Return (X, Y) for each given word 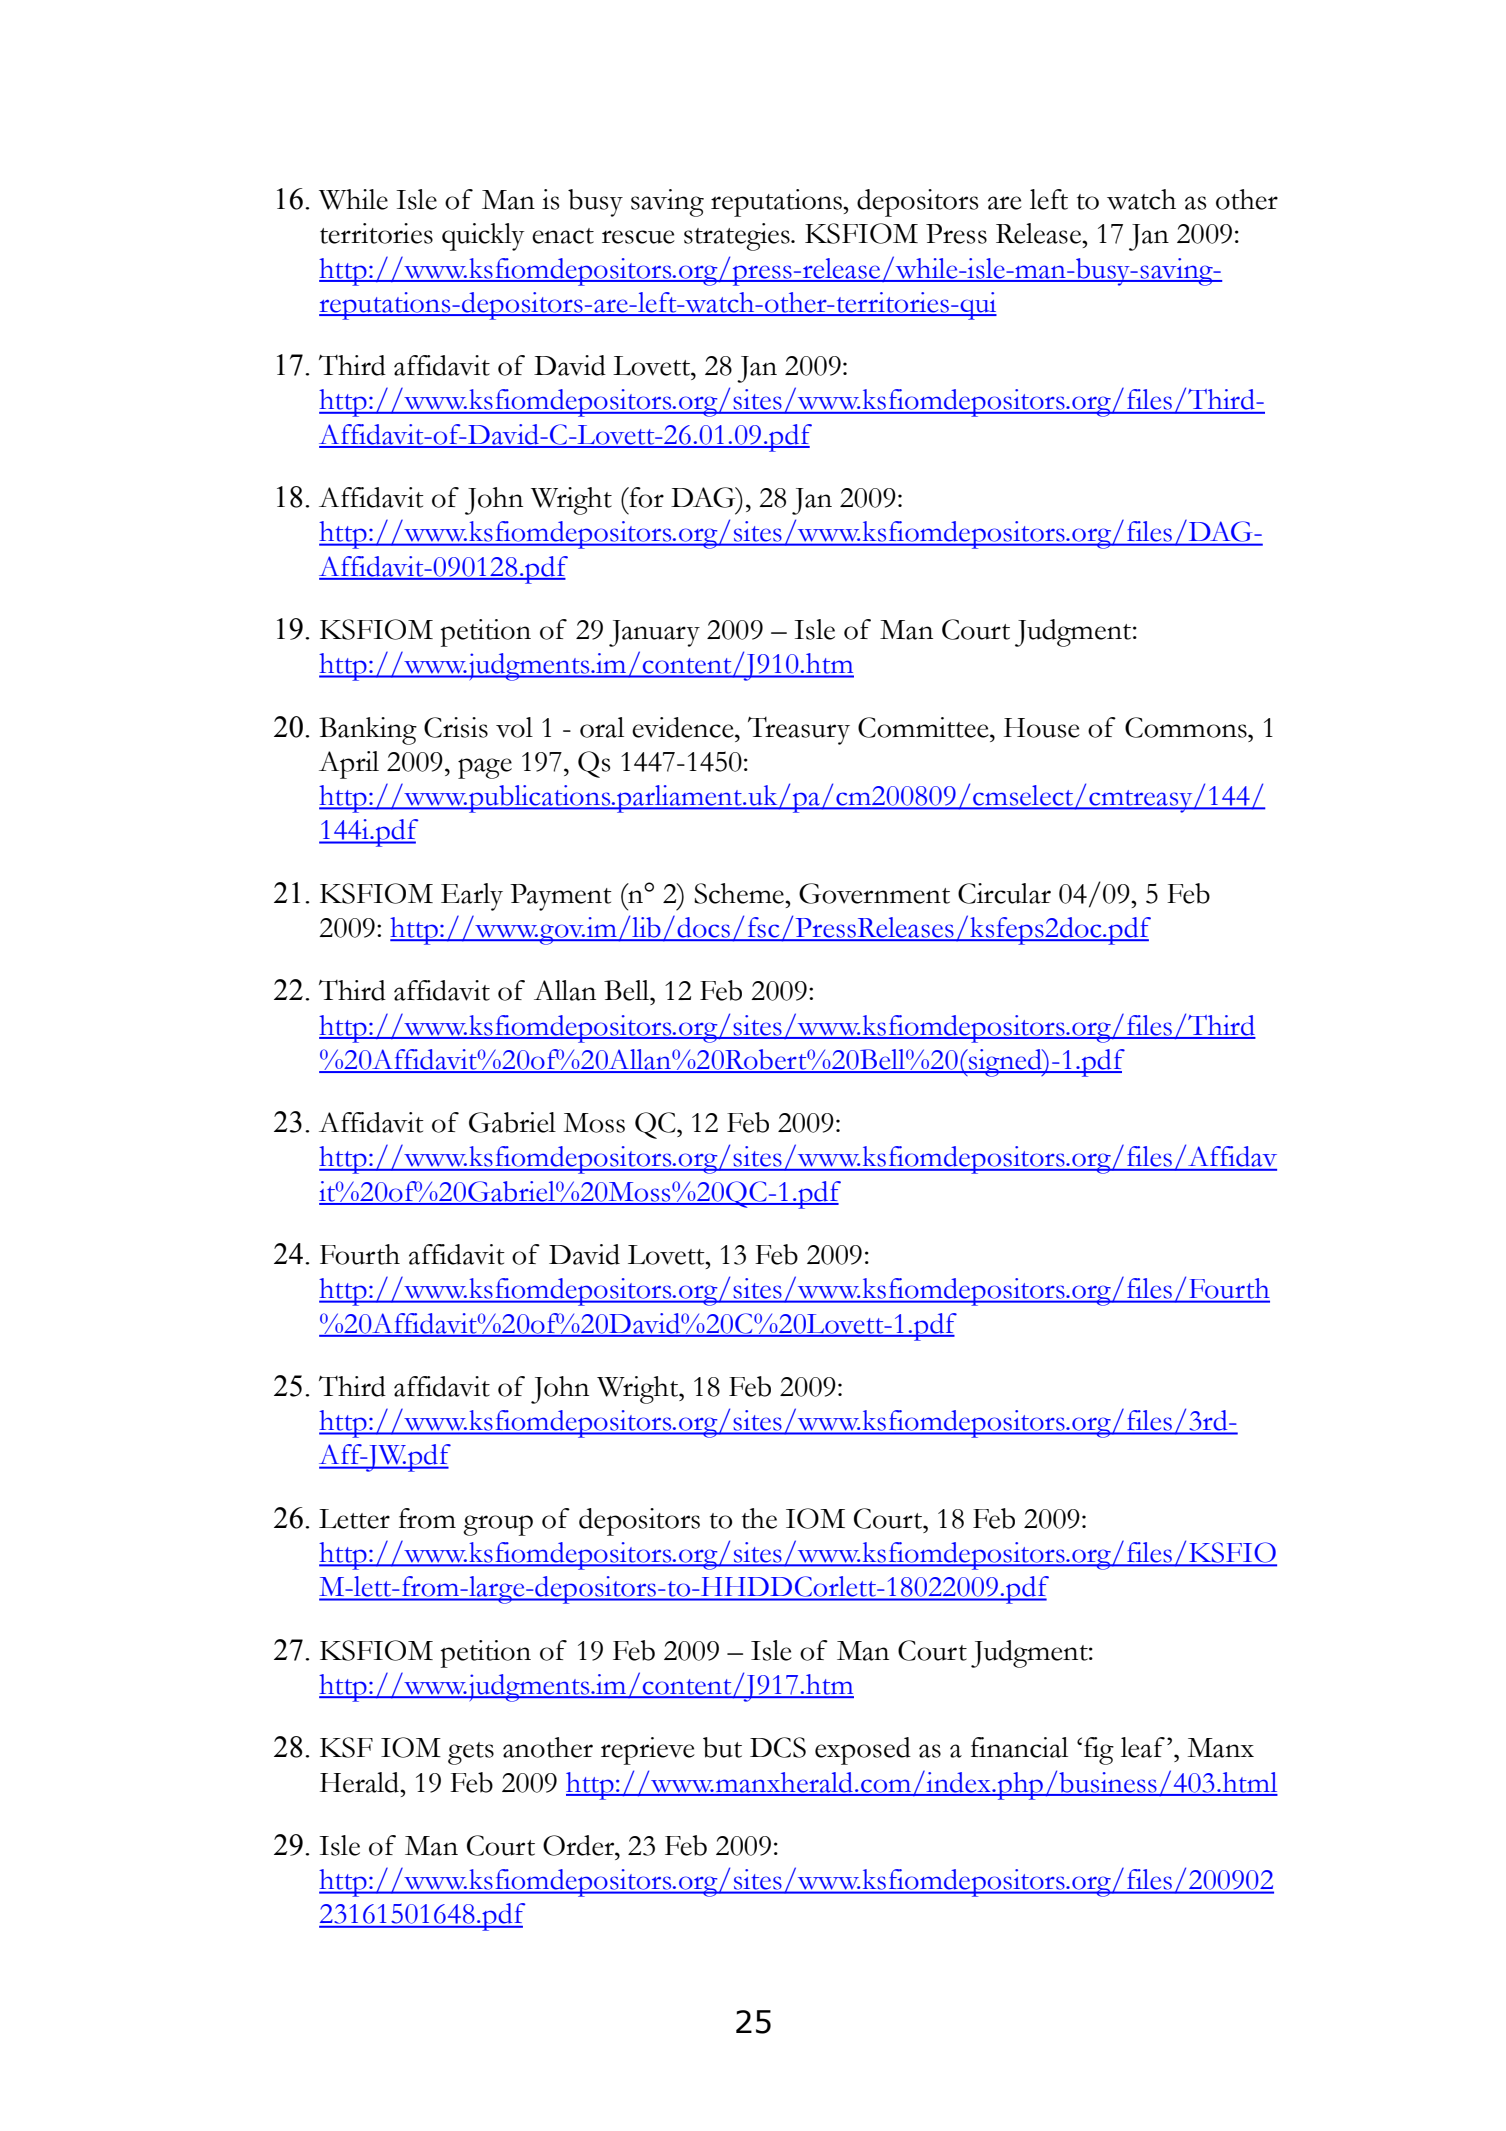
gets (471, 1753)
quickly (483, 237)
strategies (738, 237)
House (1042, 728)
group (498, 1525)
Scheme (740, 893)
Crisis (456, 727)
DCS (778, 1747)
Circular (1004, 893)
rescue (638, 237)
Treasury (799, 730)
